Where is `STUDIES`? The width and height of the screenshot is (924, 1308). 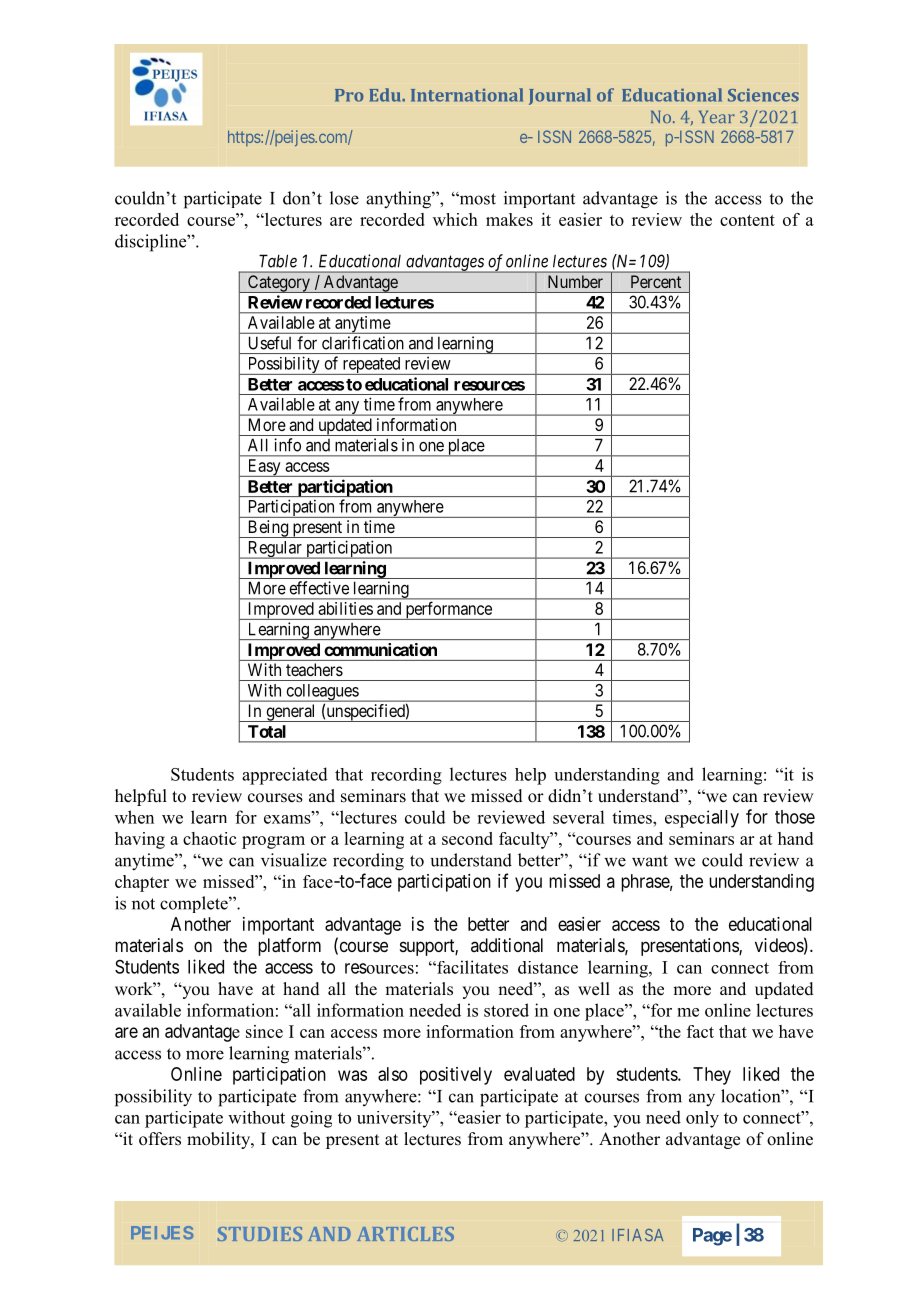 STUDIES is located at coordinates (260, 1234).
